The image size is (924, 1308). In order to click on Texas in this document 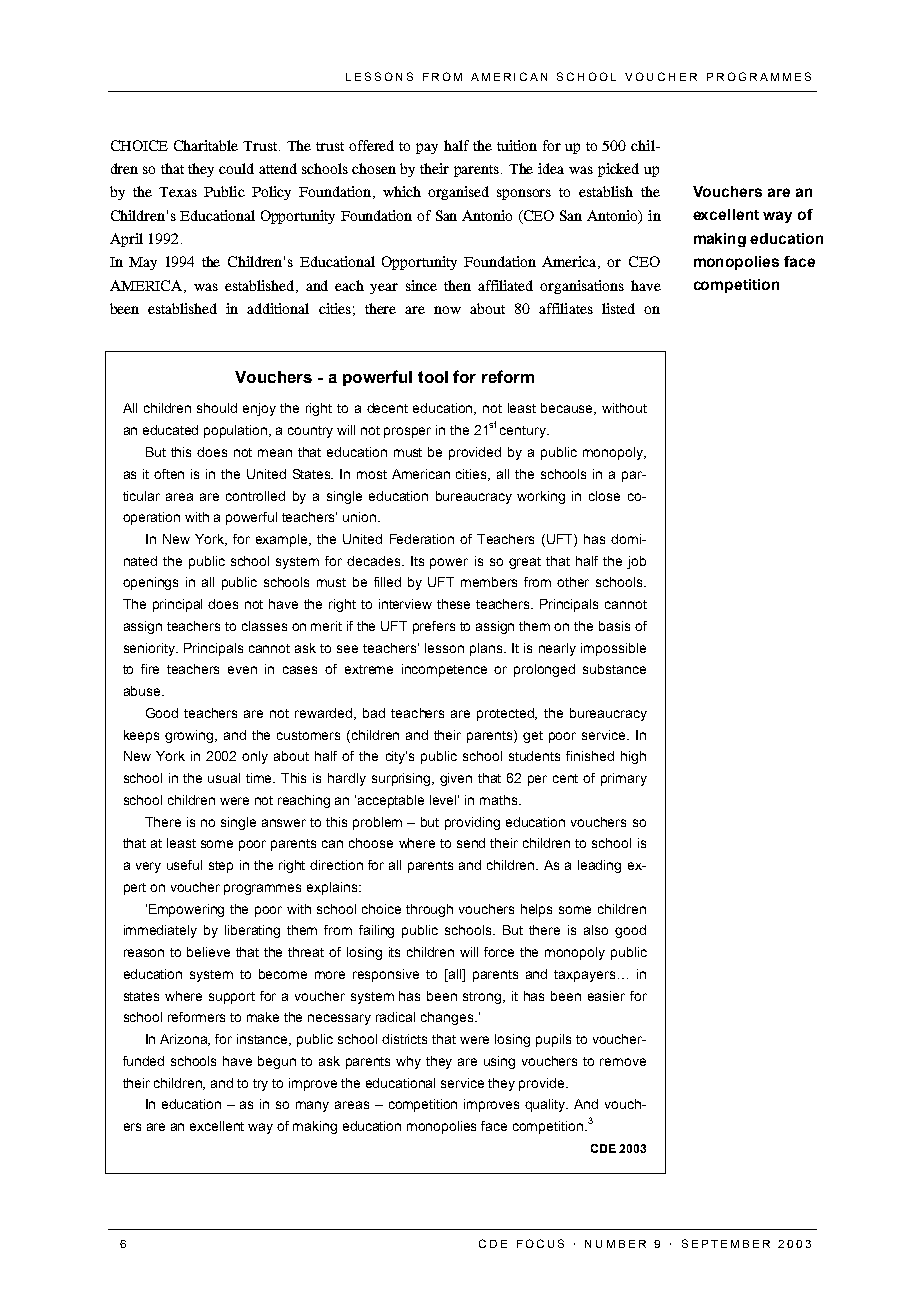, I will do `click(178, 192)`.
